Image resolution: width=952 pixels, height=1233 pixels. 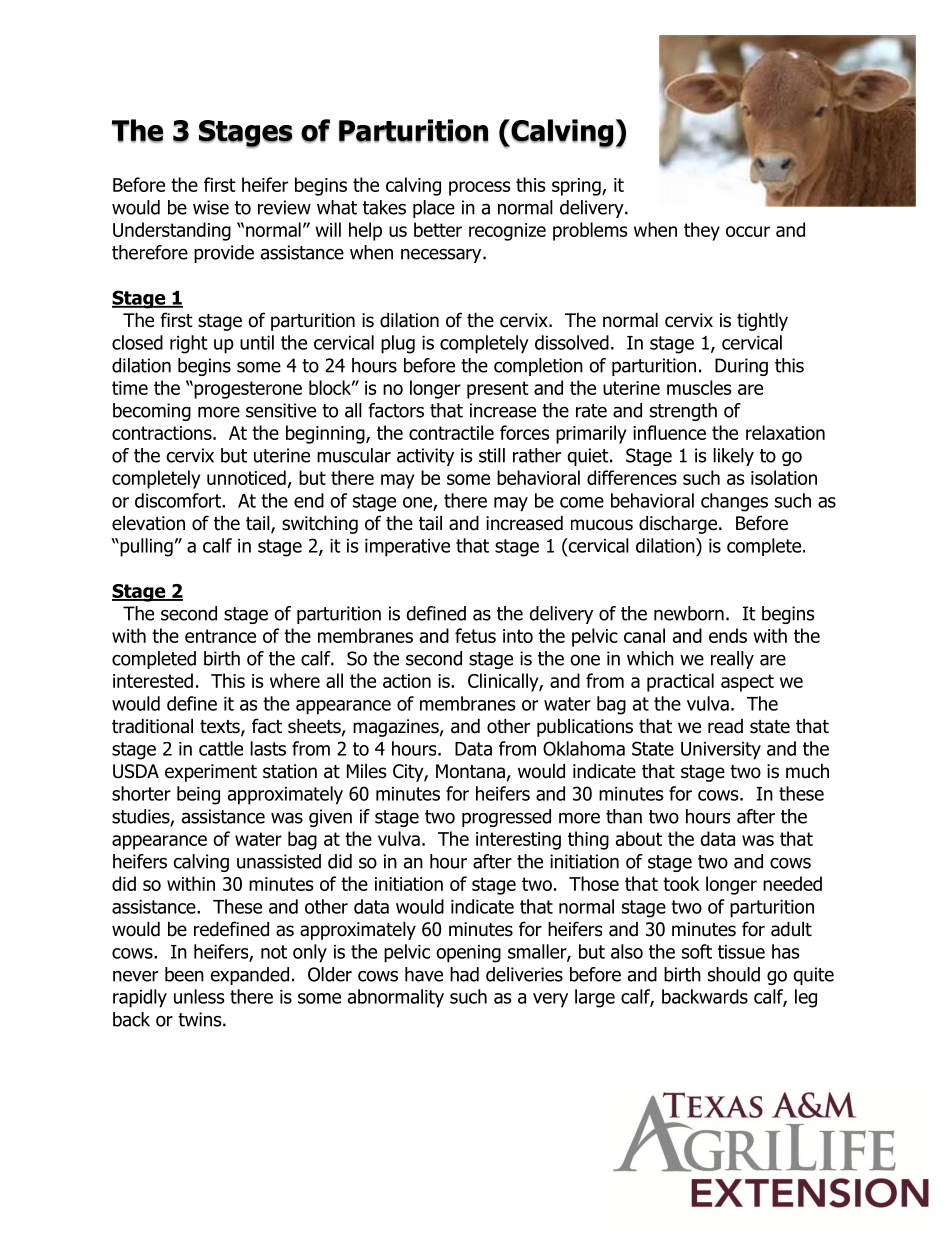 I want to click on place, so click(x=434, y=209).
